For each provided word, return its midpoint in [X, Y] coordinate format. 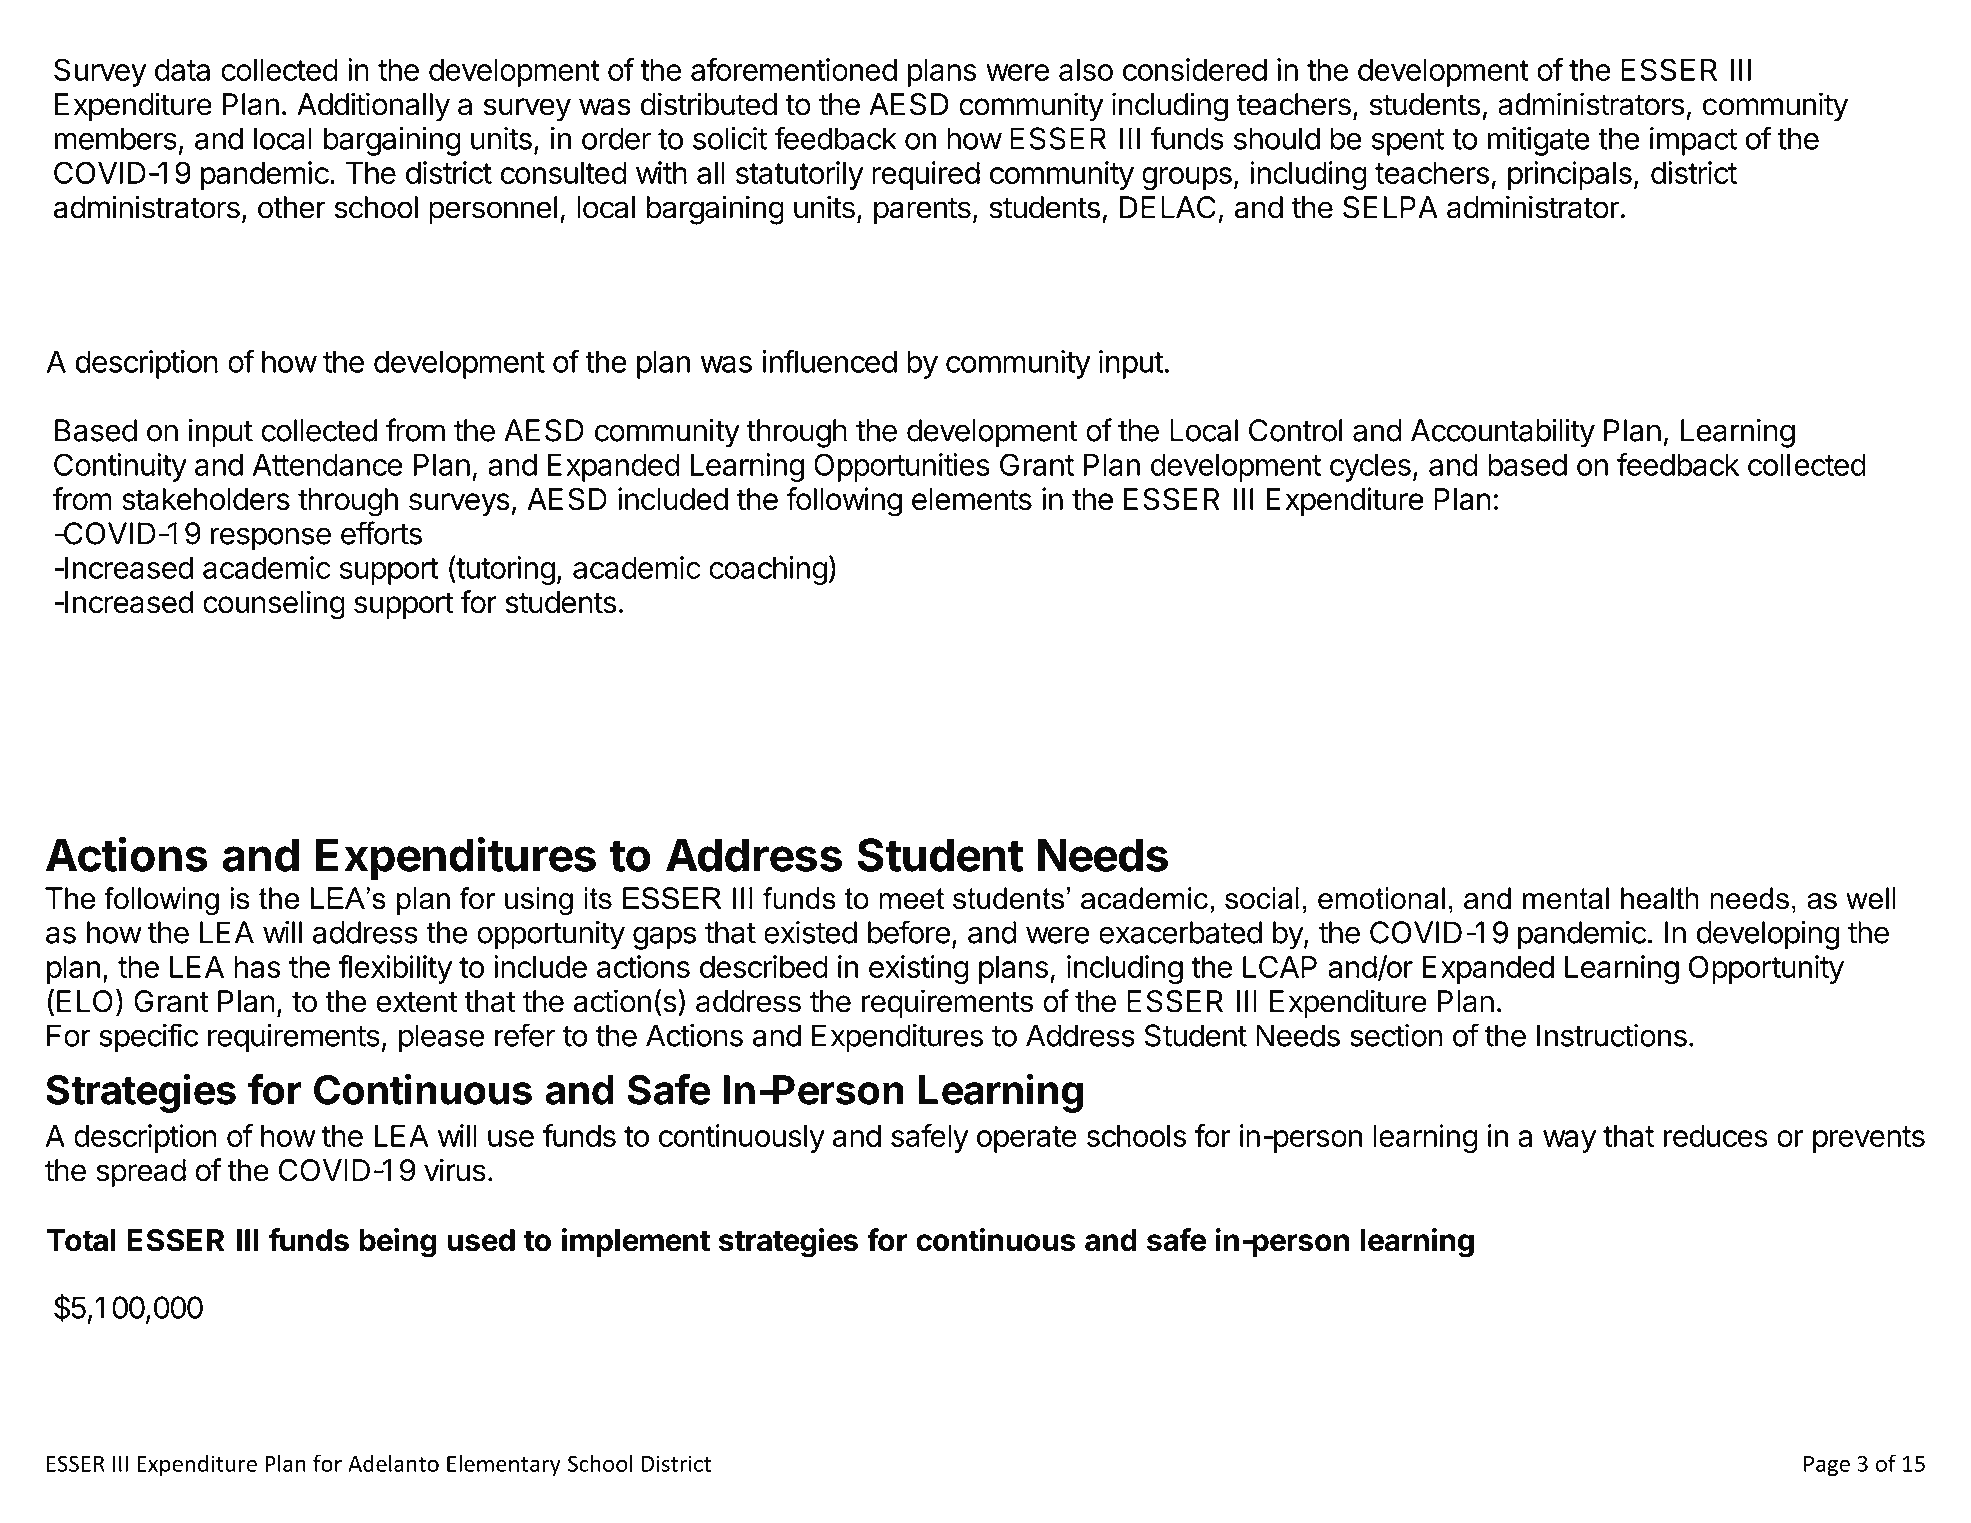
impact [1693, 141]
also [1086, 70]
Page [1827, 1466]
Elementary [504, 1465]
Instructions [1612, 1035]
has [257, 967]
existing [919, 969]
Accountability [1503, 433]
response [271, 539]
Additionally [373, 107]
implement [636, 1242]
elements [972, 499]
